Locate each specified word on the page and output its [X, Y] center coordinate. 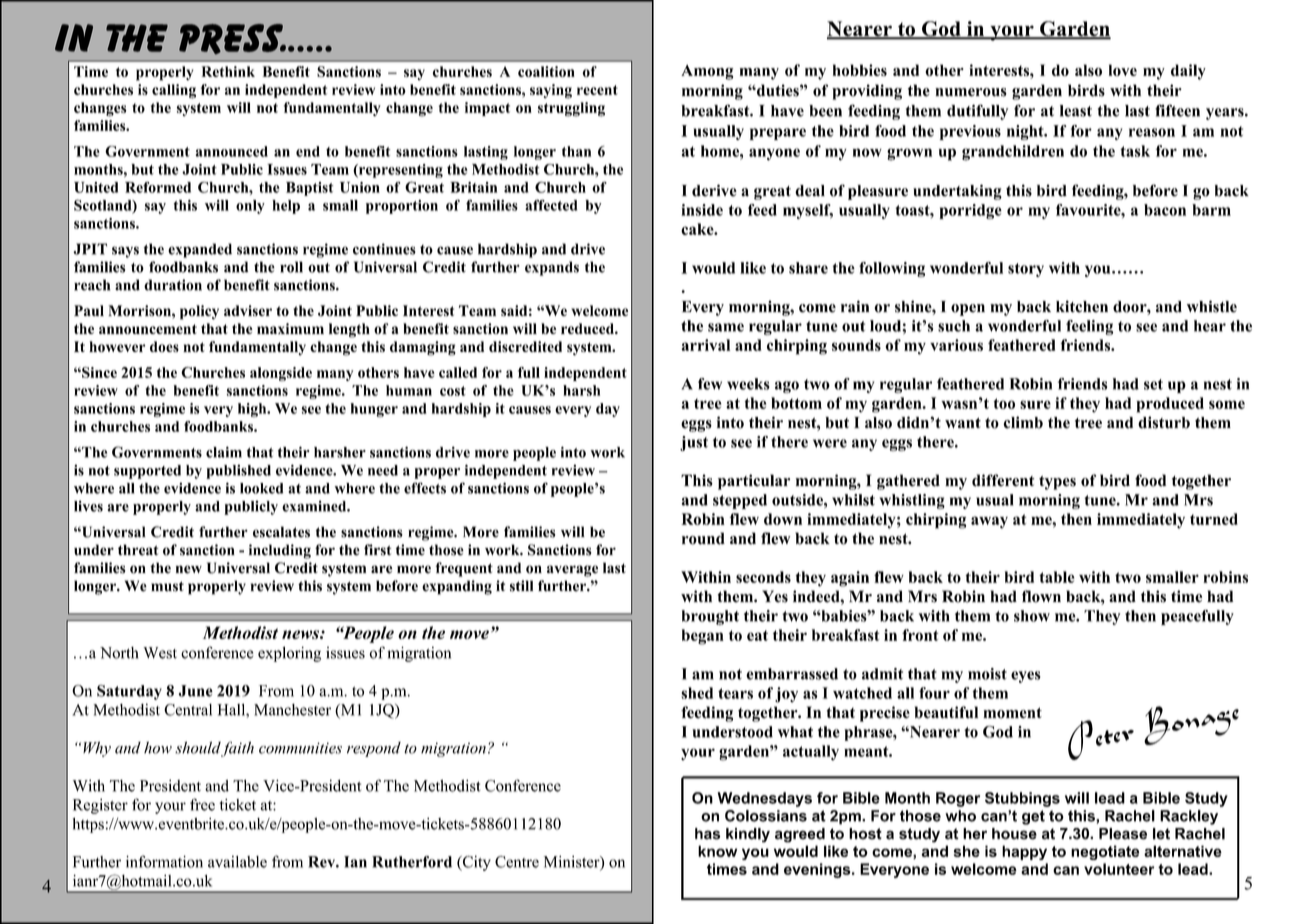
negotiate [1105, 852]
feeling [1089, 327]
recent [597, 90]
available [237, 862]
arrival [705, 345]
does [164, 346]
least [1076, 111]
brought [710, 617]
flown [1041, 596]
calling [174, 91]
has [707, 834]
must [167, 586]
